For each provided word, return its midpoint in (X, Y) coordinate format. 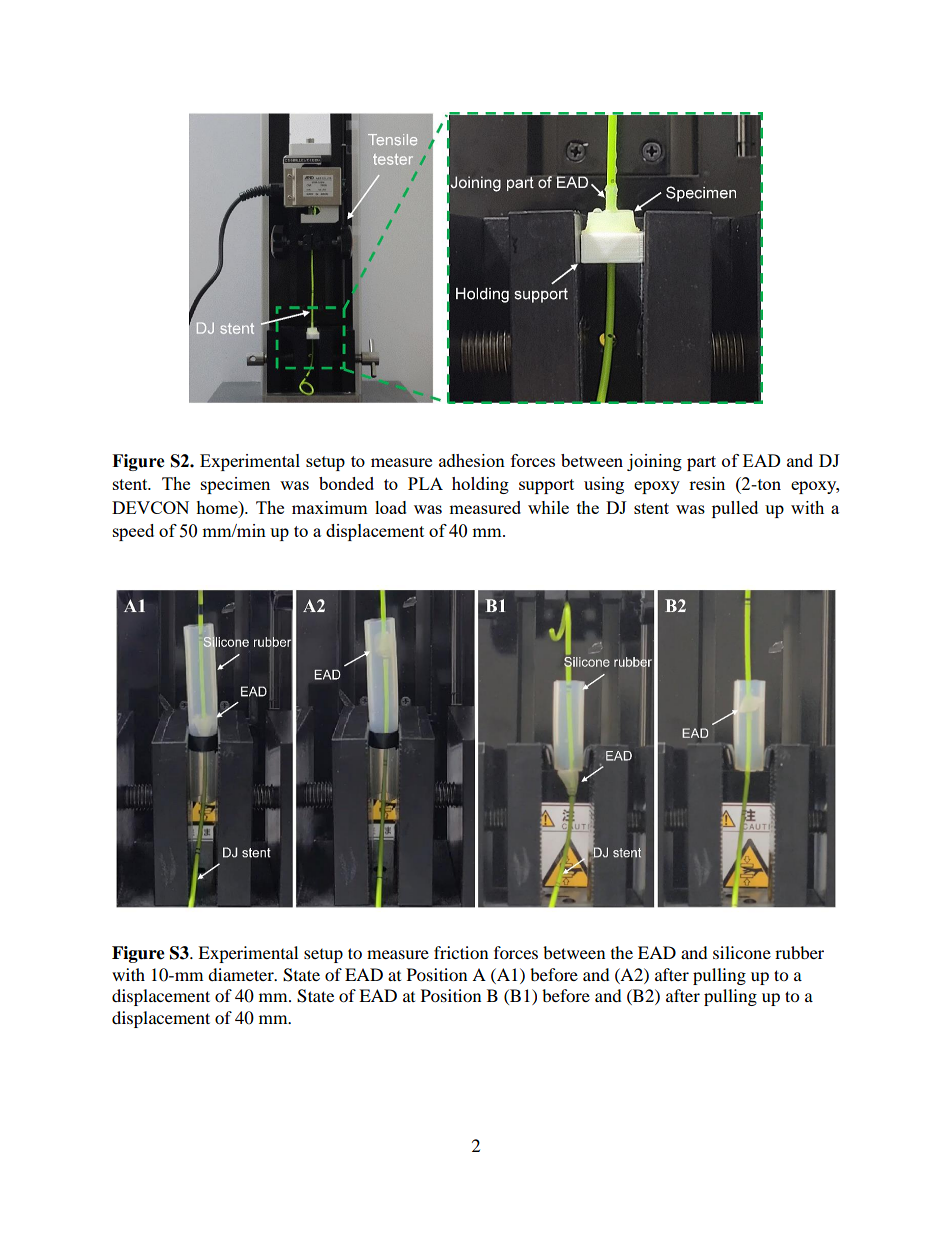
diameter (242, 974)
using (604, 485)
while (548, 507)
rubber (799, 952)
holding (480, 485)
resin (707, 483)
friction (461, 952)
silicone (742, 952)
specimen (235, 485)
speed (133, 532)
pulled (735, 509)
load (391, 507)
